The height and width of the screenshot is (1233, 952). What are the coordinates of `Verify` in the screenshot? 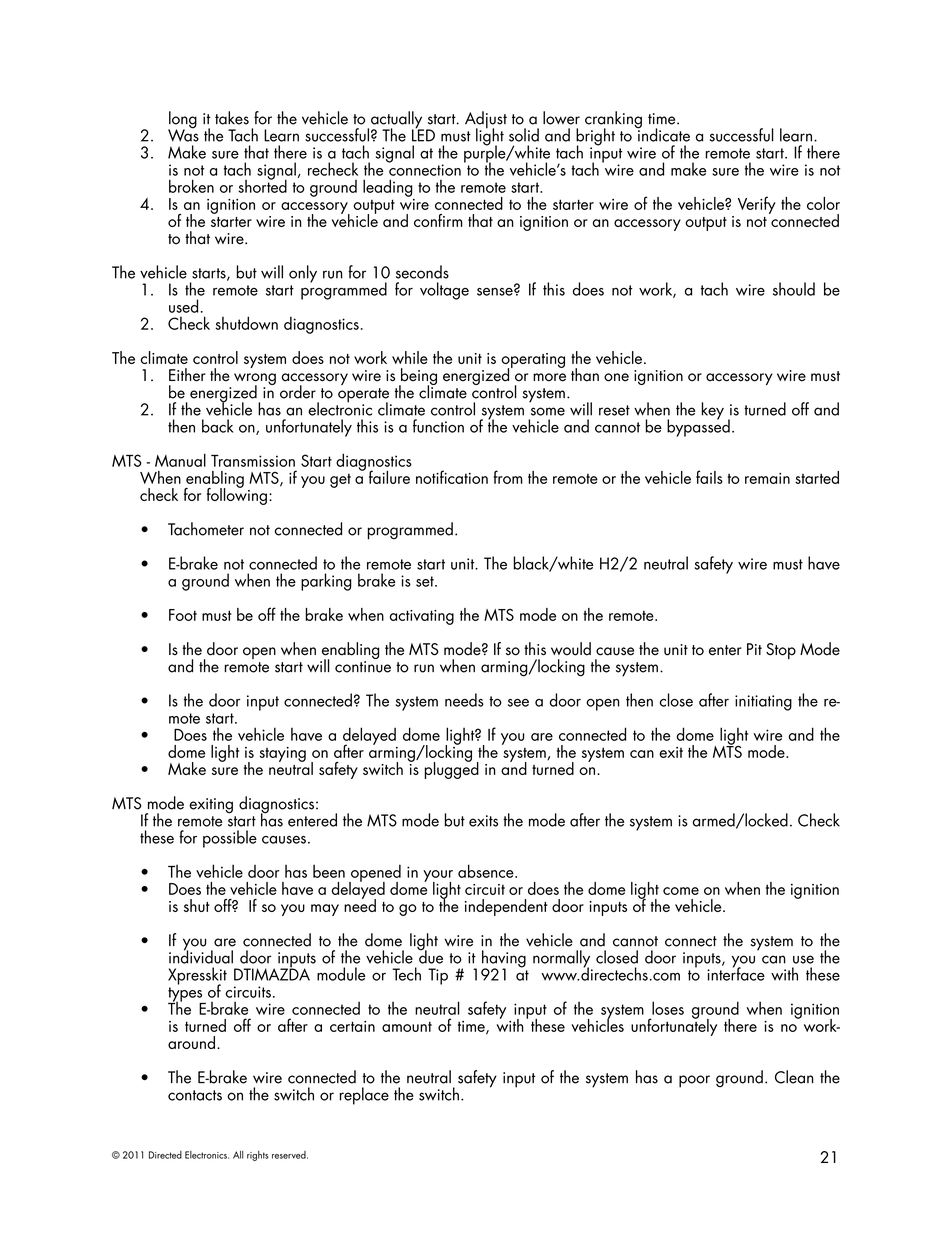 It's located at (757, 205).
